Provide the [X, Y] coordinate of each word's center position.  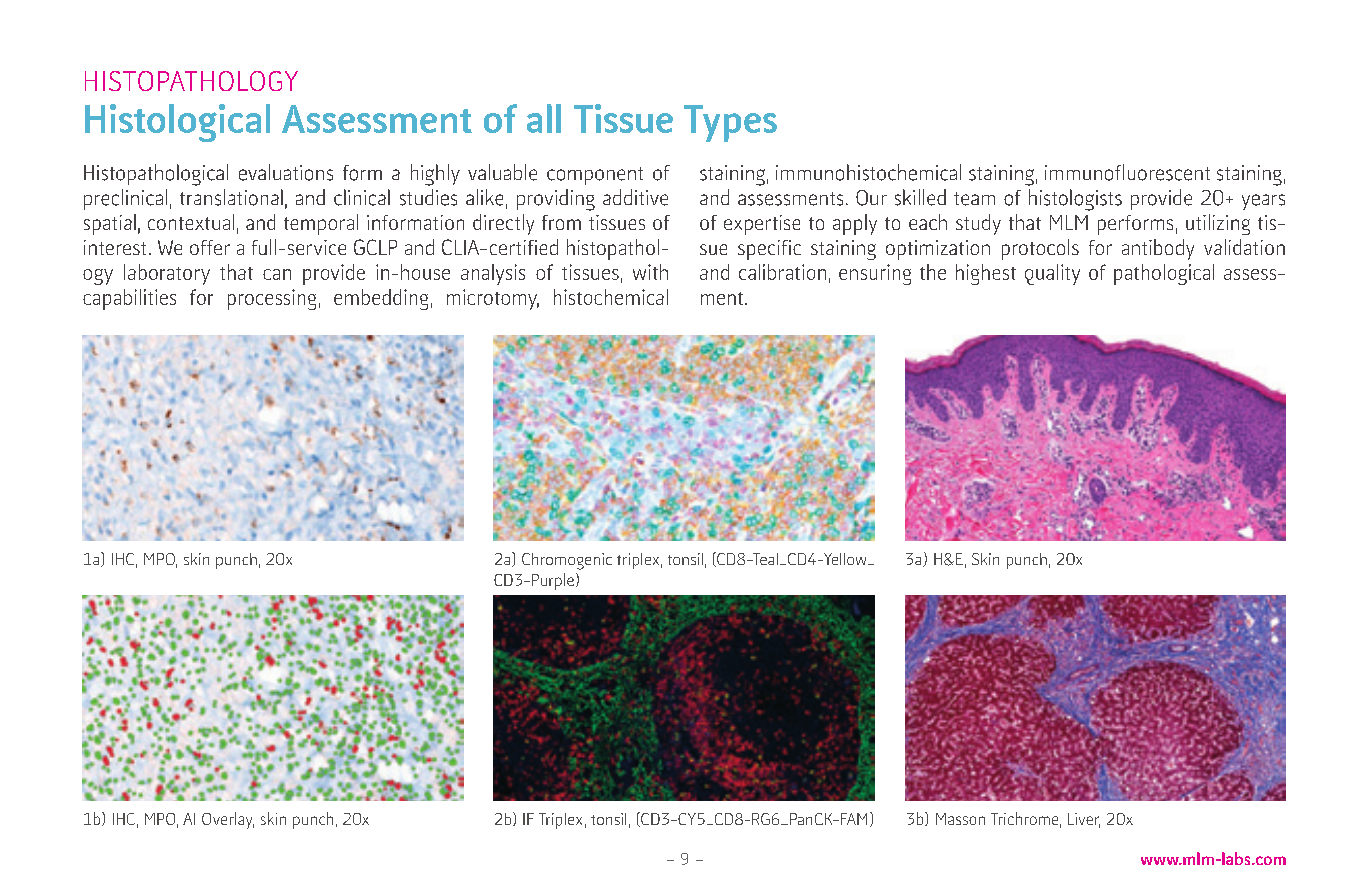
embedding [381, 299]
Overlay [228, 820]
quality [1052, 274]
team [974, 199]
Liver [1084, 820]
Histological [177, 123]
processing [272, 299]
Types [730, 123]
